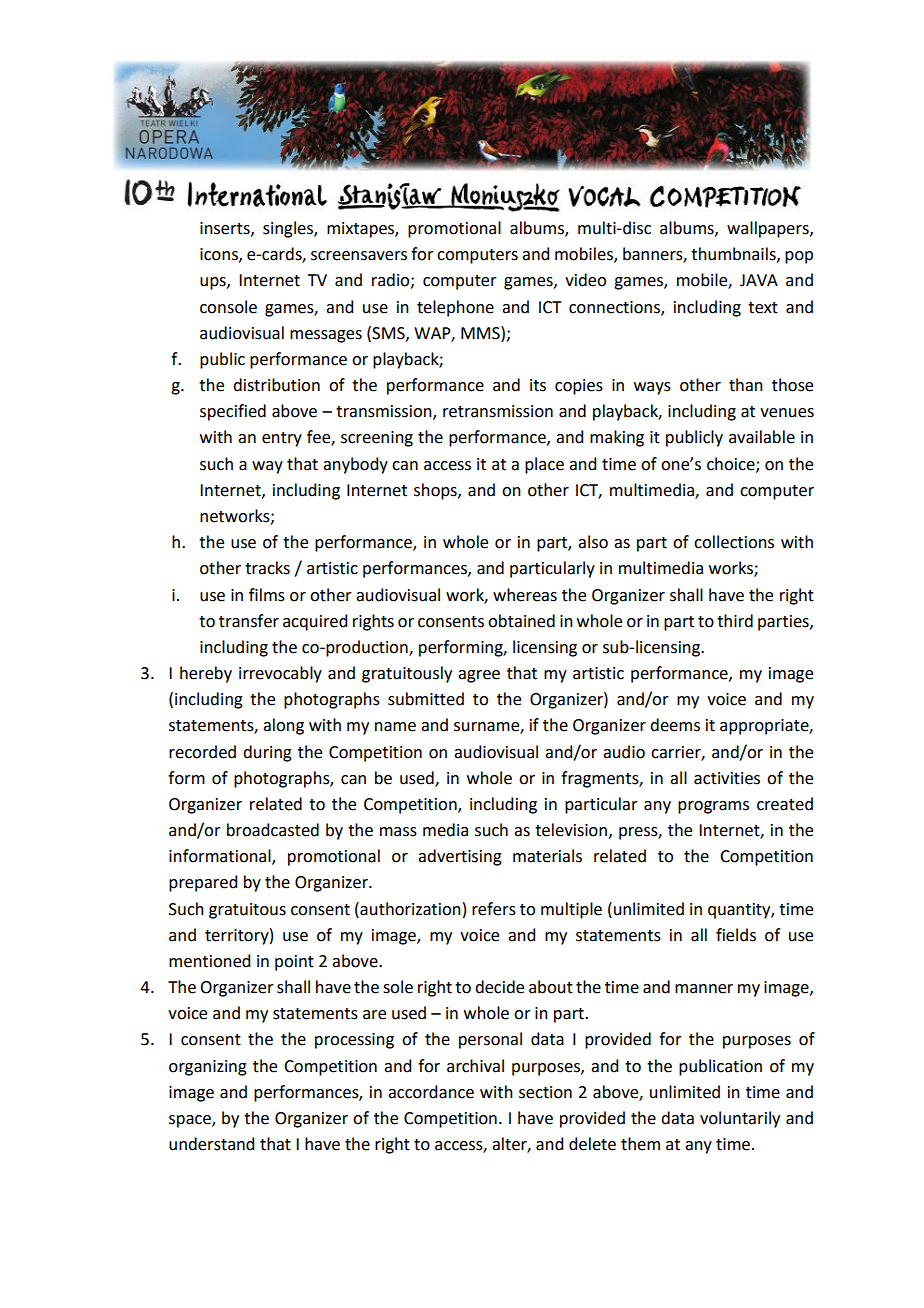  Describe the element at coordinates (544, 465) in the document. I see `place` at that location.
